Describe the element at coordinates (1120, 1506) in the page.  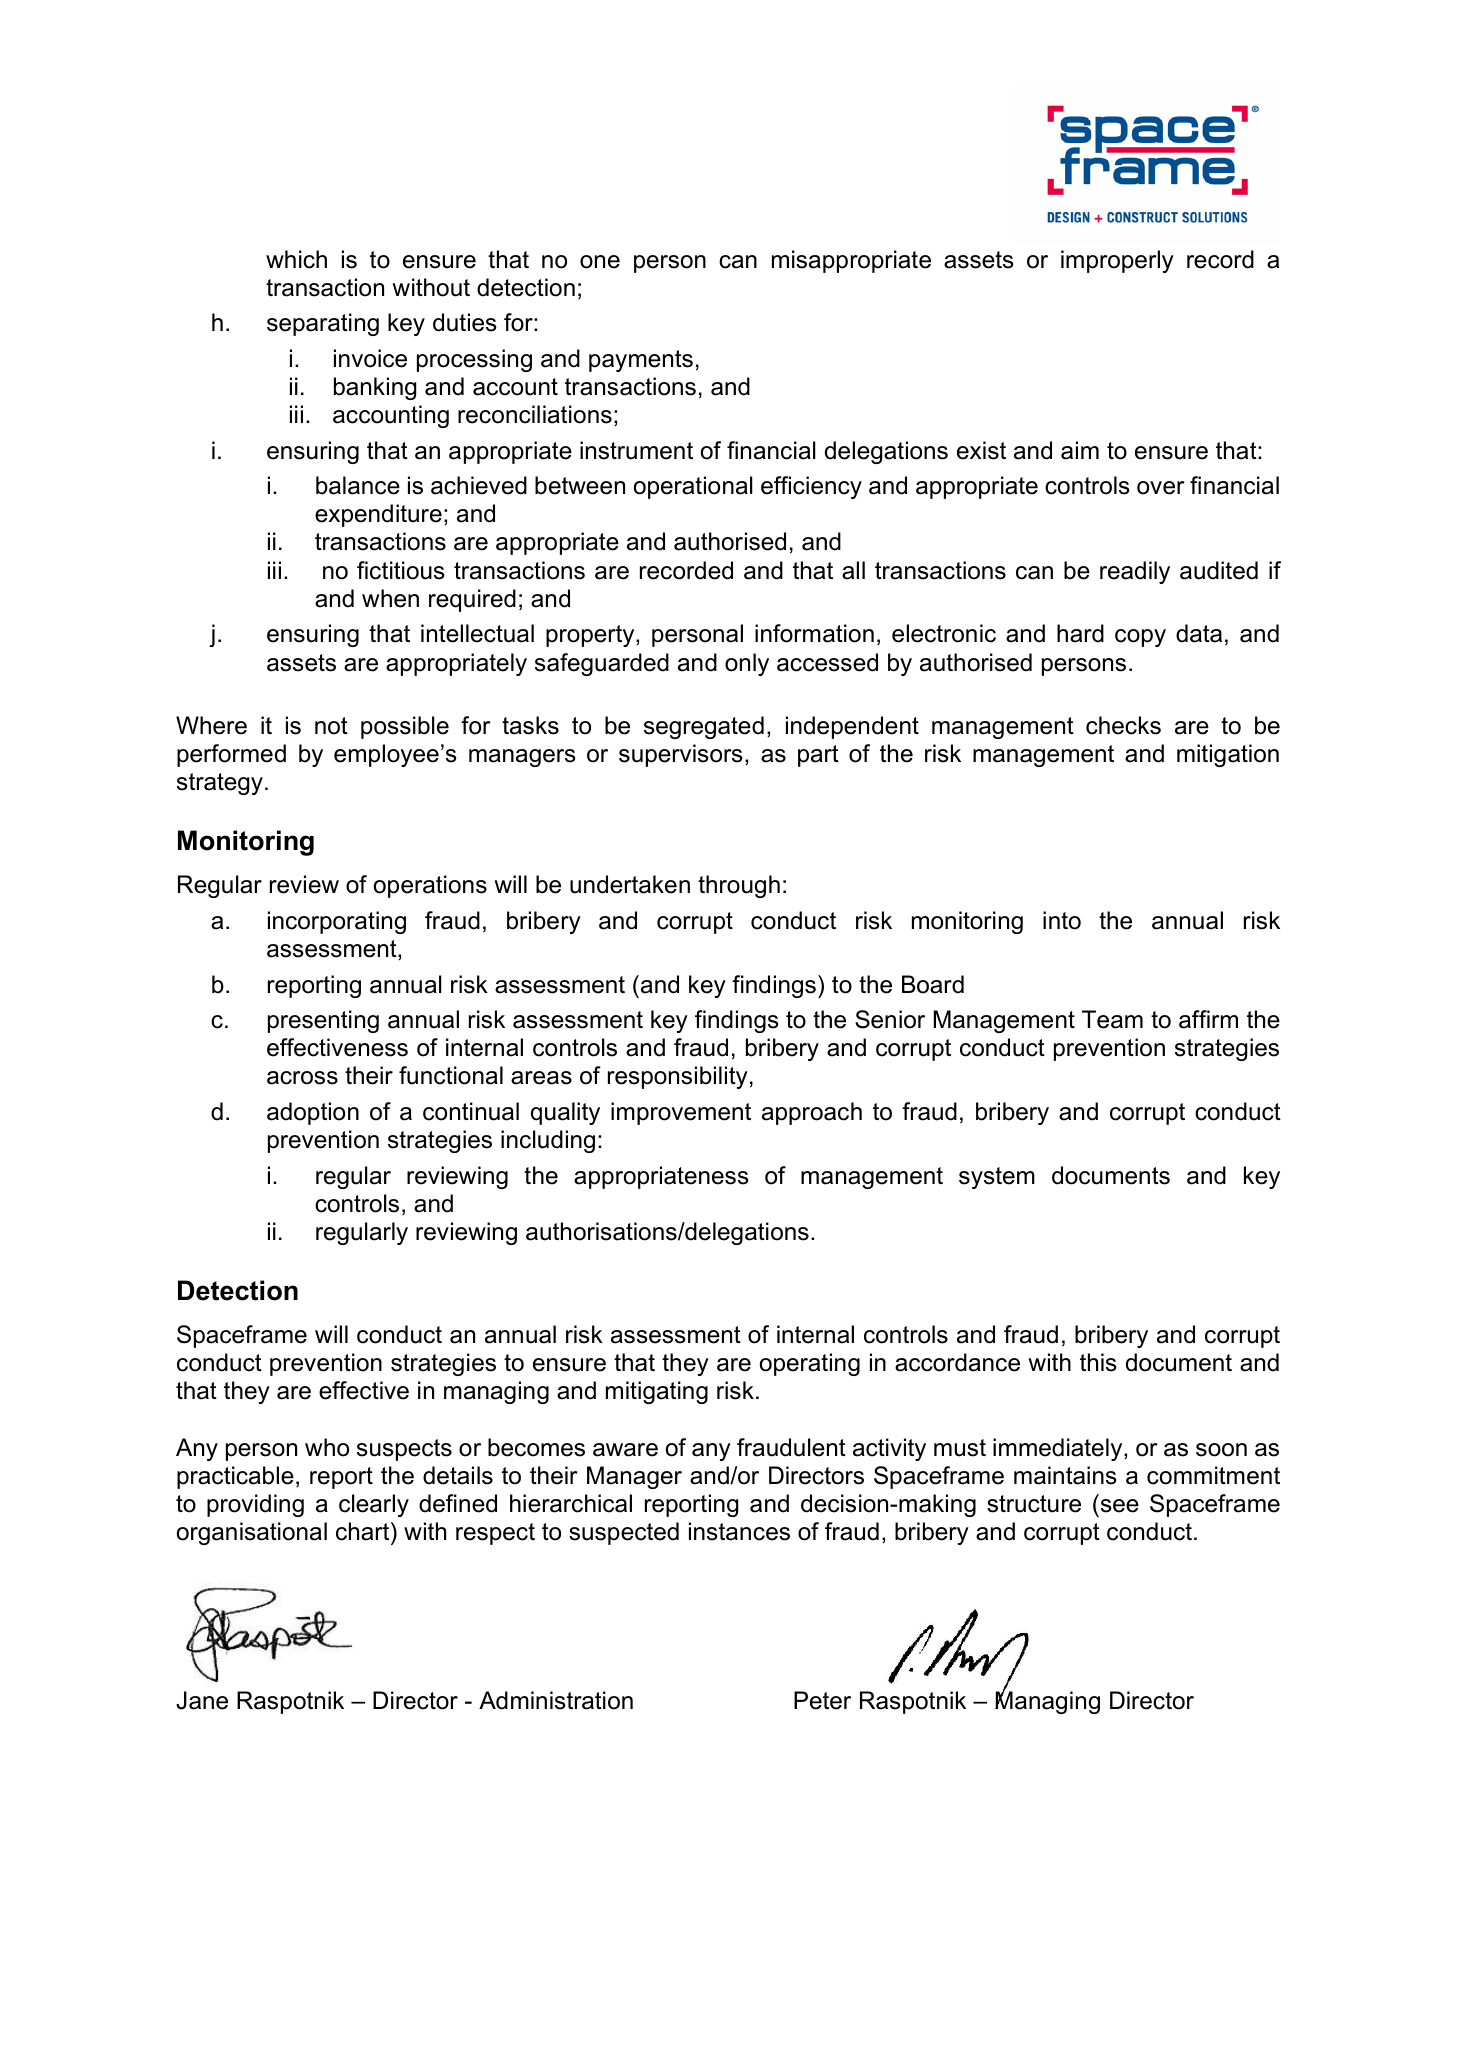
I see `see` at that location.
